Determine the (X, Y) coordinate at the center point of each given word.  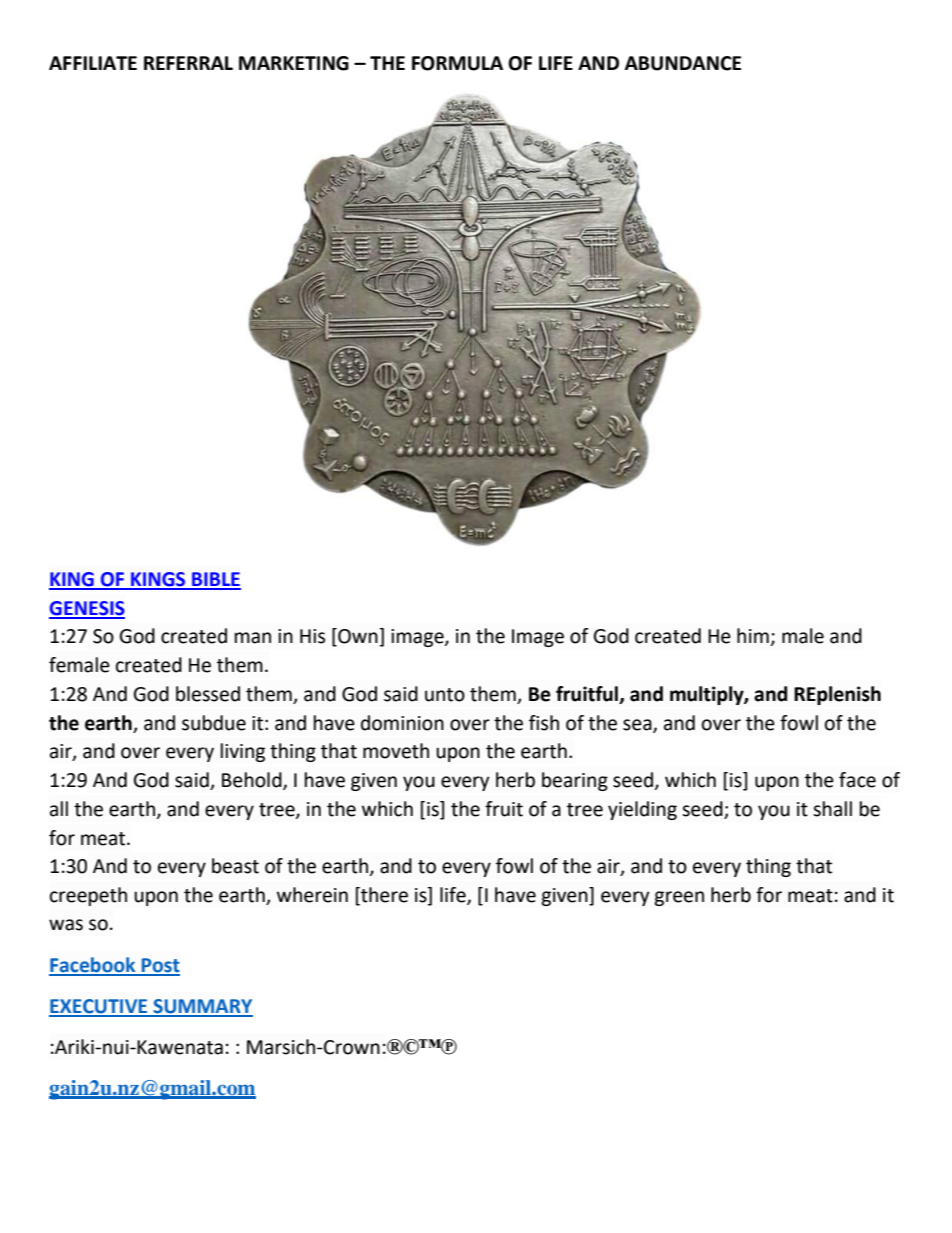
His (312, 636)
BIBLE (215, 580)
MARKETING (294, 63)
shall (832, 809)
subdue (214, 723)
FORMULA (457, 63)
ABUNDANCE (683, 63)
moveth (396, 751)
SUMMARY (202, 1007)
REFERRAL (188, 63)
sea (638, 725)
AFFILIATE (93, 63)
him (754, 637)
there (383, 896)
